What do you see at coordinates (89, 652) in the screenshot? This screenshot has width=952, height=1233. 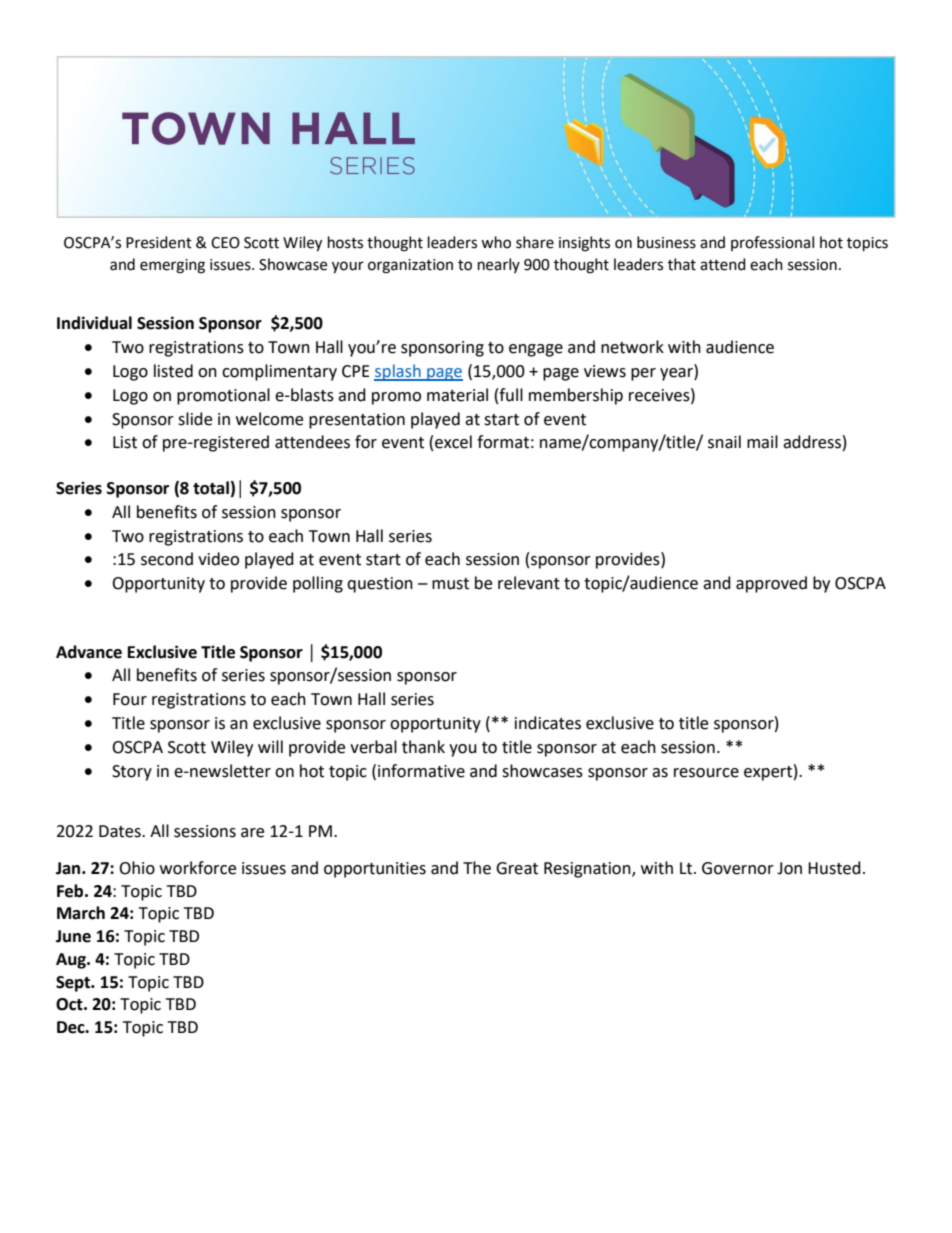 I see `Advance` at bounding box center [89, 652].
